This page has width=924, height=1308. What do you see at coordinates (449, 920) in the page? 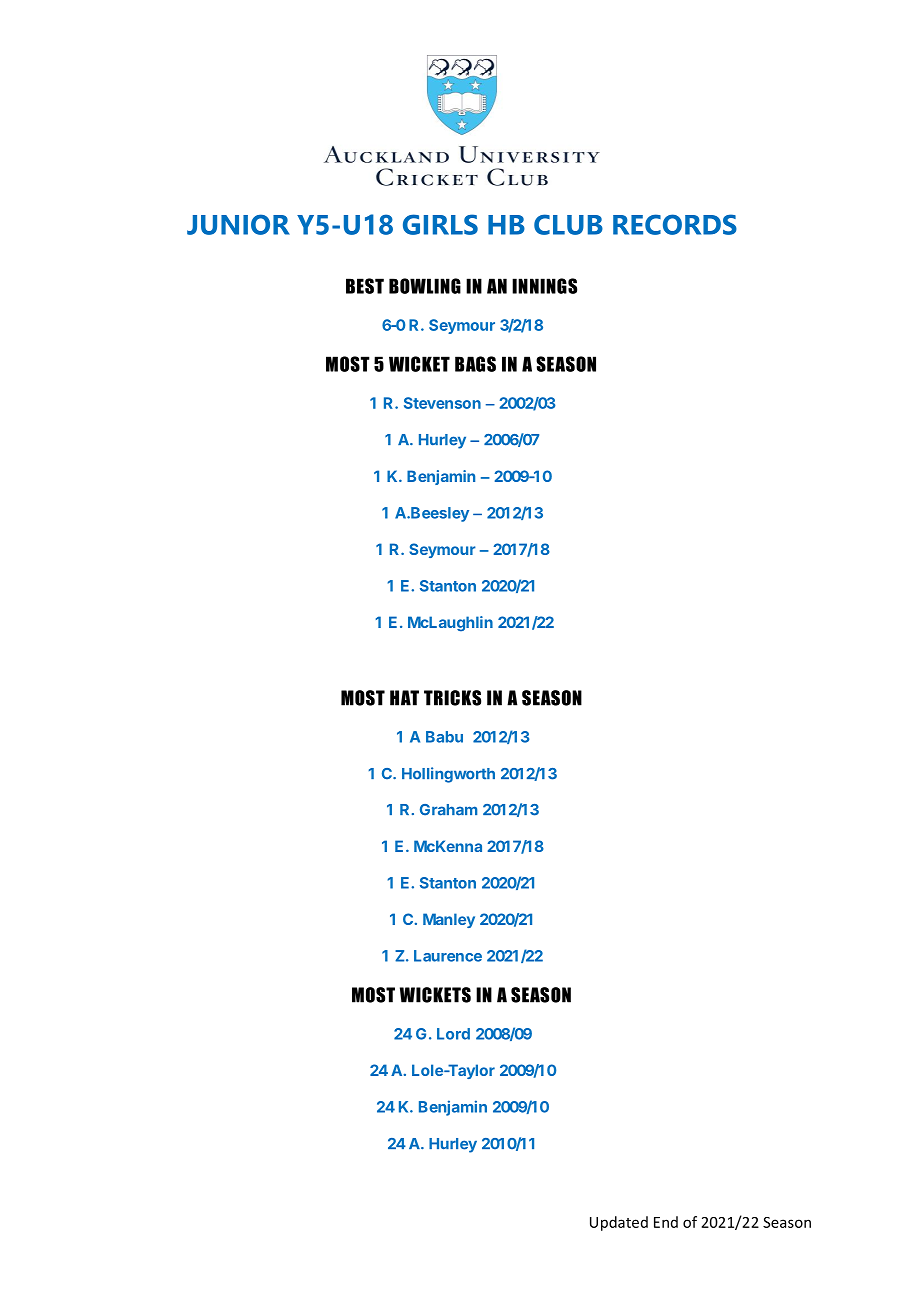
I see `Manley` at bounding box center [449, 920].
